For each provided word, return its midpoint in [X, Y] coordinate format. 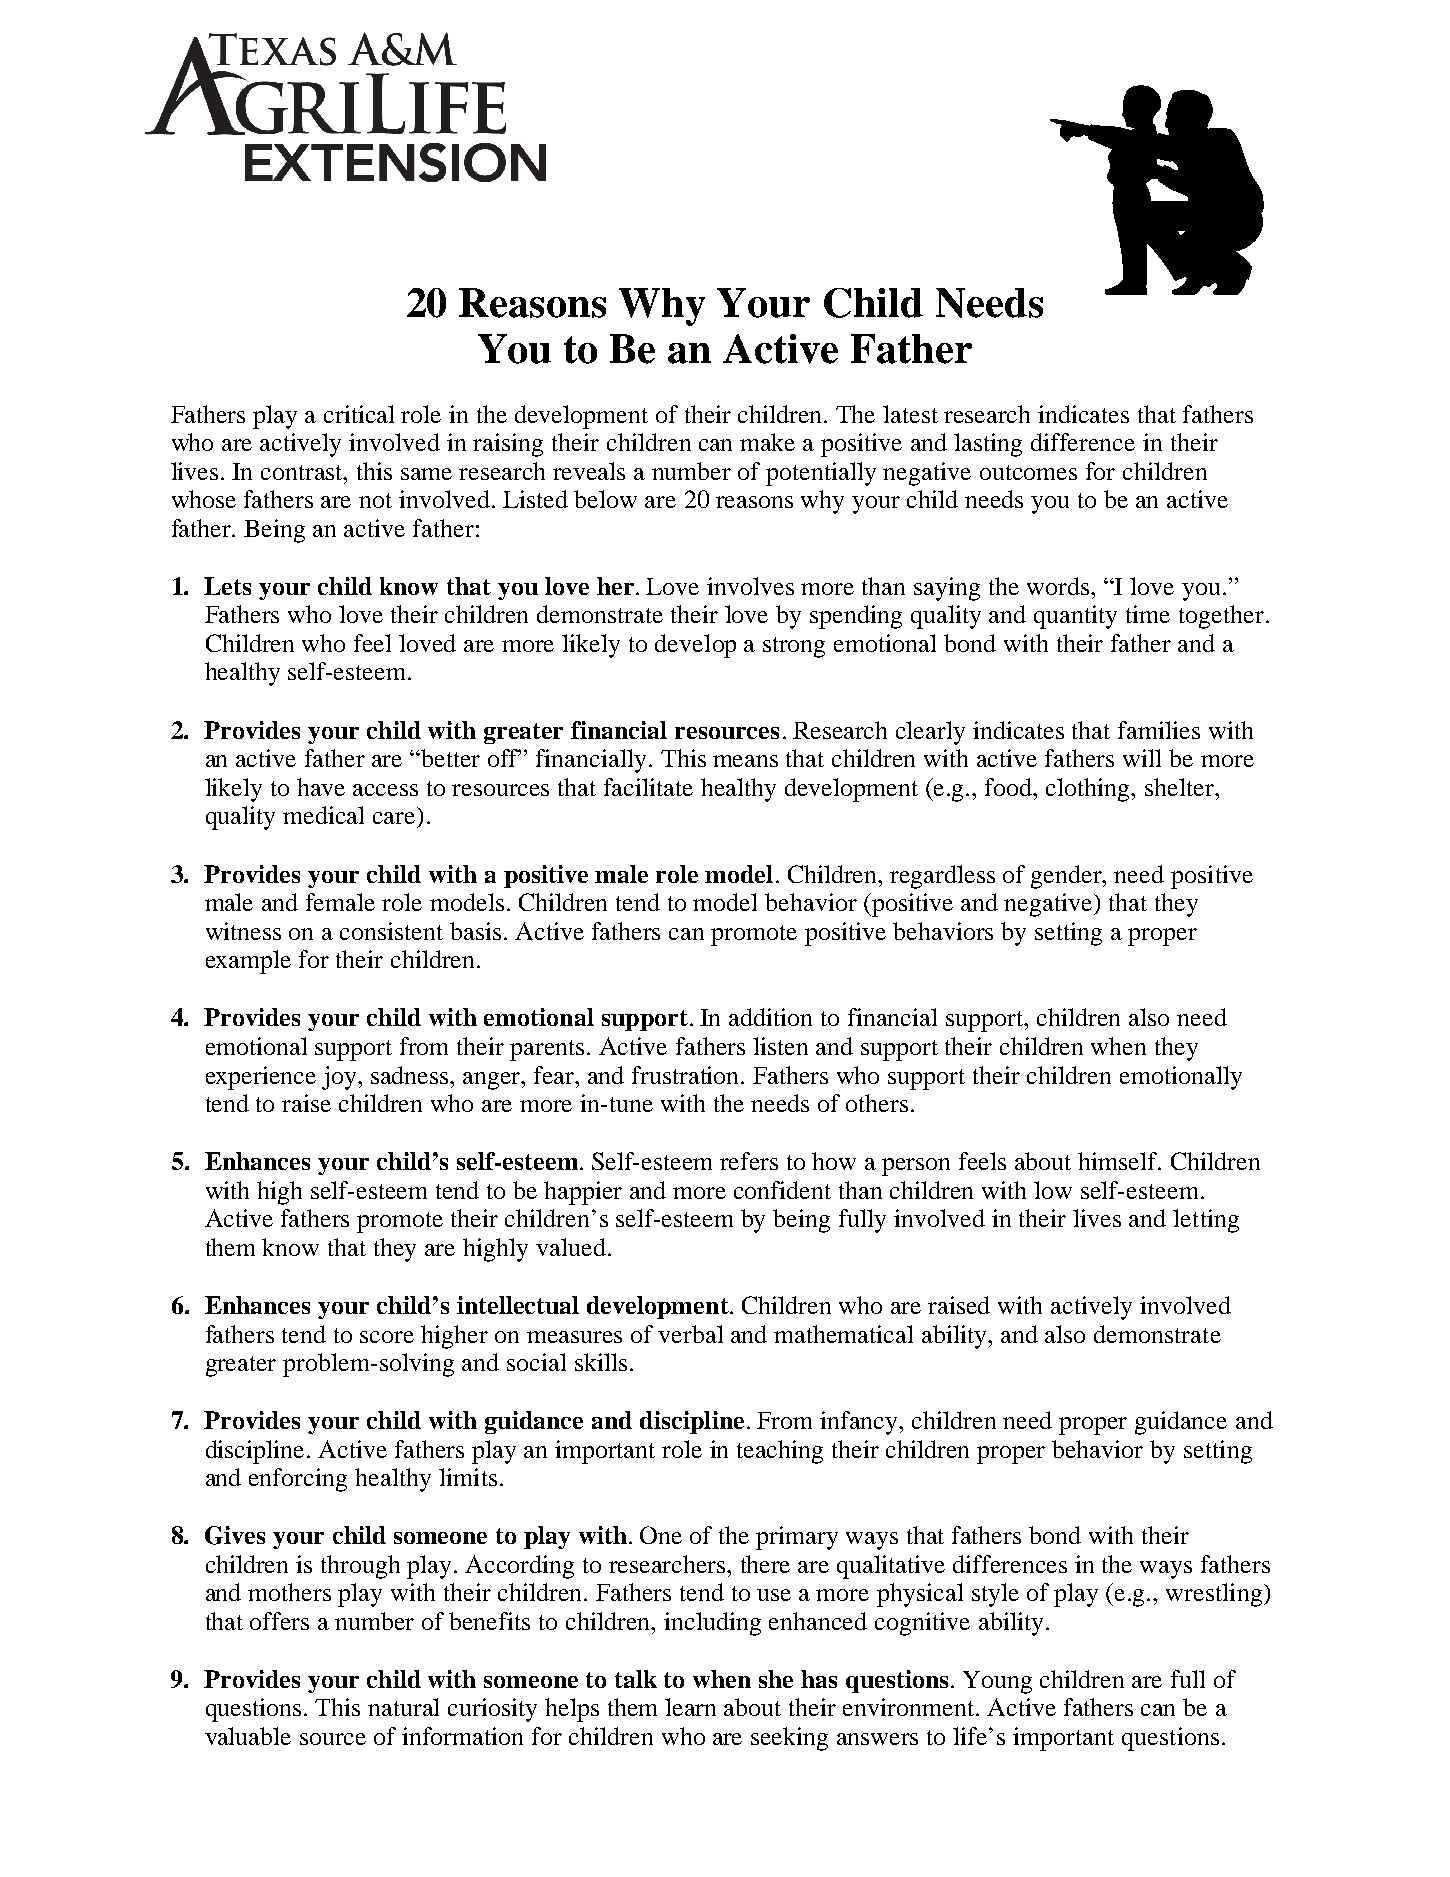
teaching [780, 1452]
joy [340, 1078]
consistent [391, 931]
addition [770, 1017]
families [1159, 730]
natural [403, 1707]
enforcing [298, 1480]
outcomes [1028, 472]
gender [1068, 877]
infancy [860, 1423]
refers [749, 1161]
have [321, 787]
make [767, 442]
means [745, 761]
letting [1206, 1221]
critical [359, 414]
